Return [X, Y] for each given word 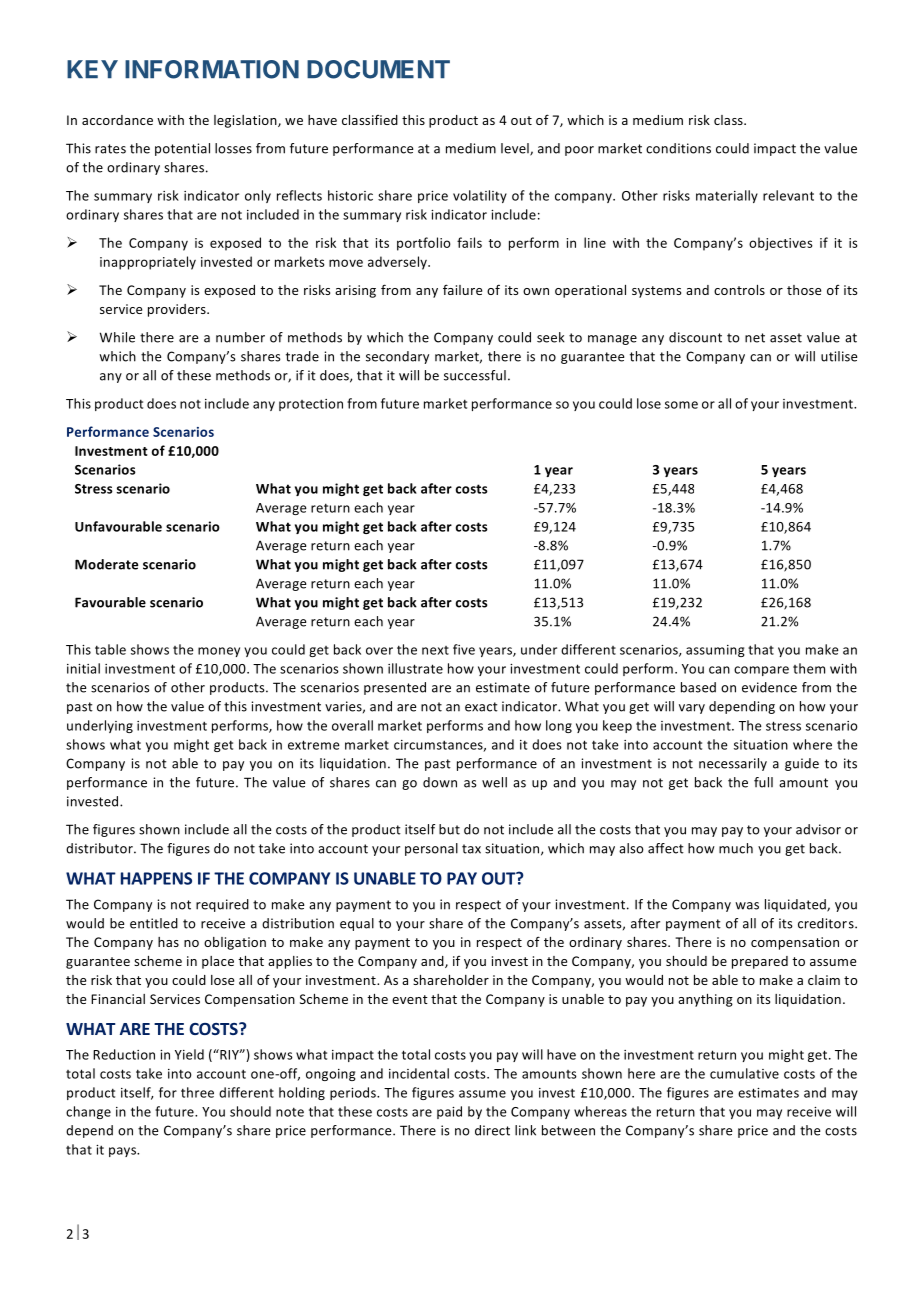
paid [449, 1112]
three [197, 1092]
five [464, 649]
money [219, 652]
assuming [715, 651]
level [516, 149]
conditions [678, 148]
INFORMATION [212, 69]
